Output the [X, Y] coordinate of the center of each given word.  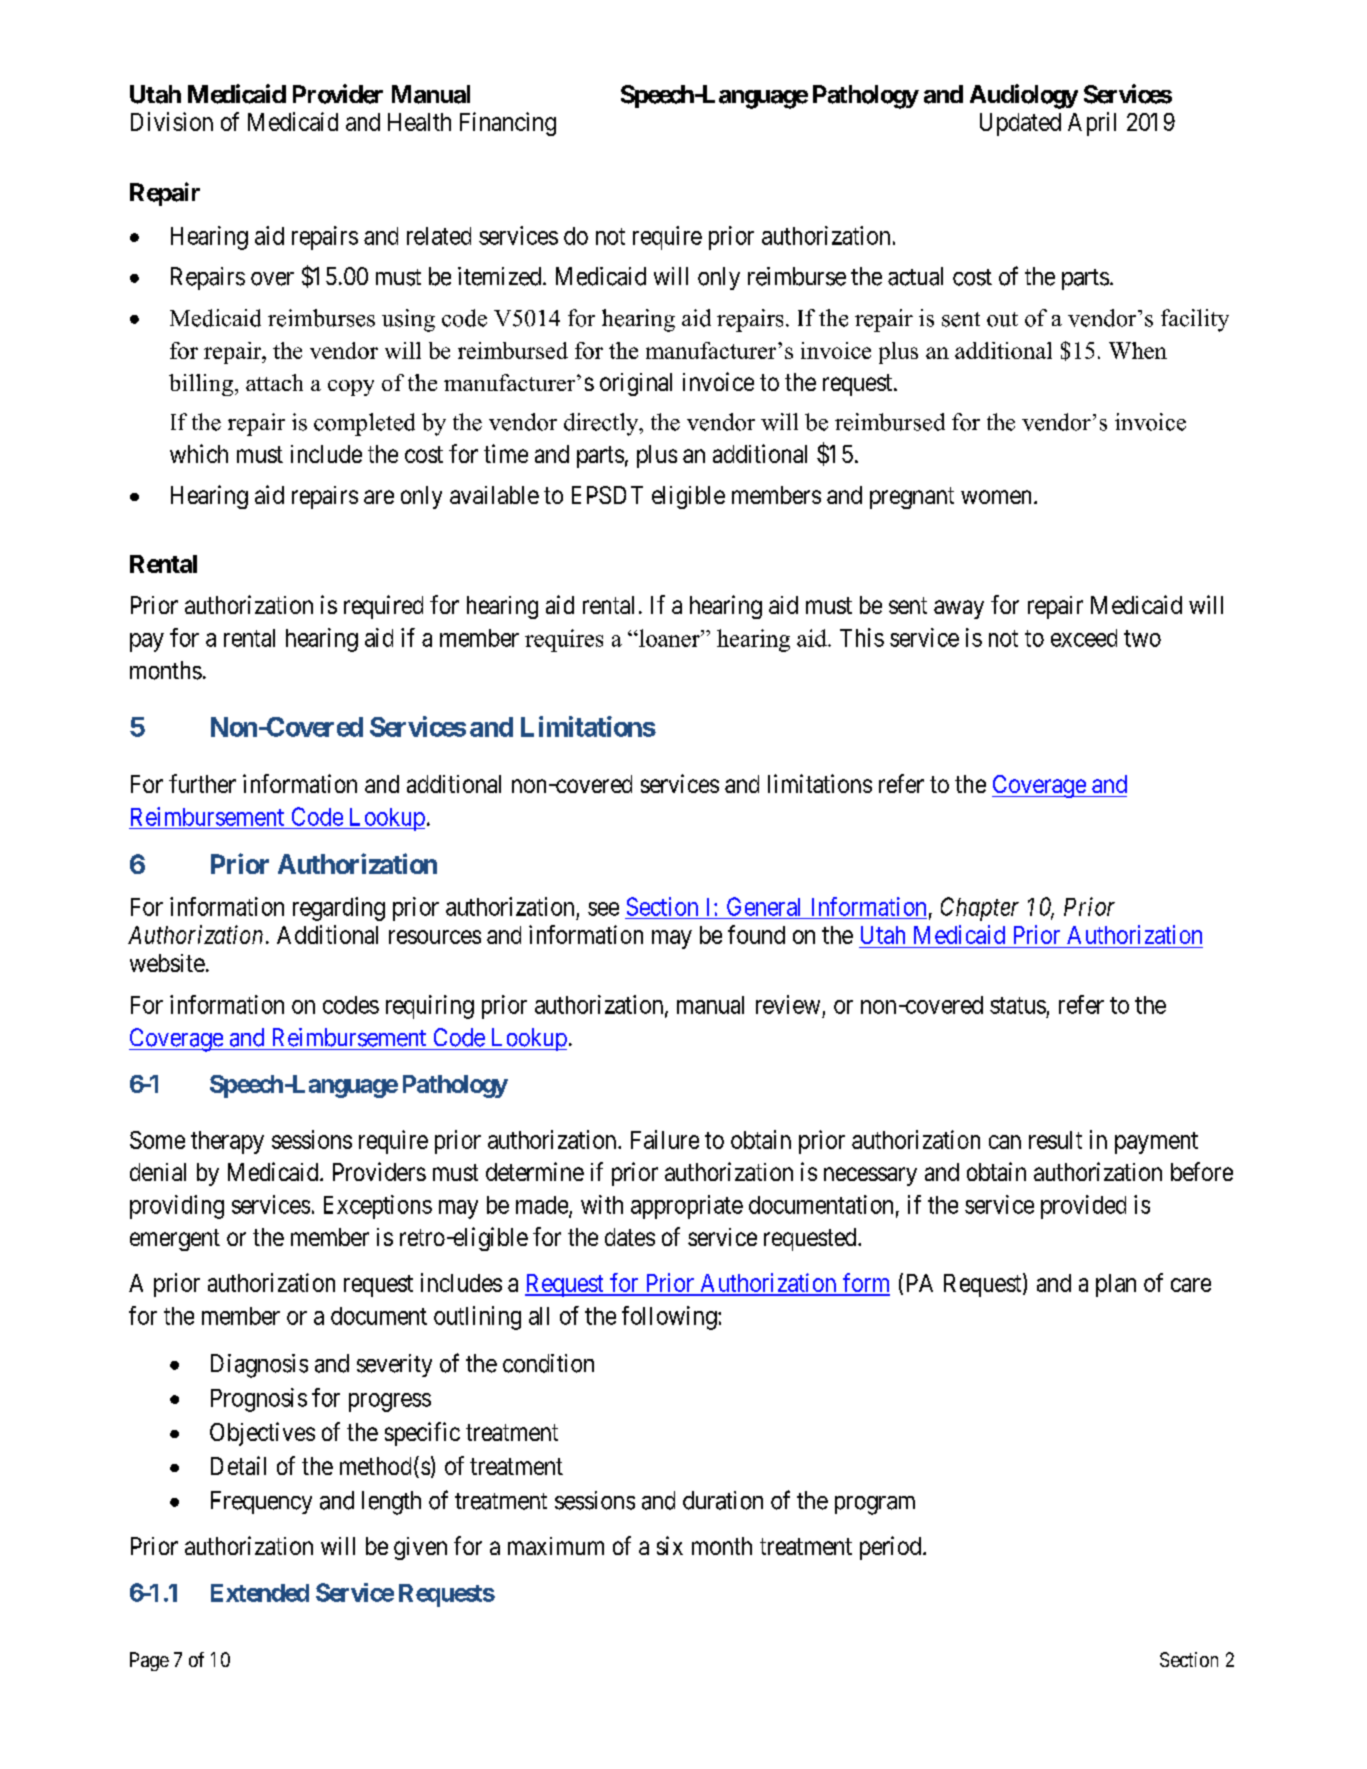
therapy [227, 1142]
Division [172, 121]
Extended [260, 1593]
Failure [665, 1139]
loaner [669, 638]
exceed [1084, 638]
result [1055, 1140]
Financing [508, 124]
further [202, 783]
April [1092, 124]
